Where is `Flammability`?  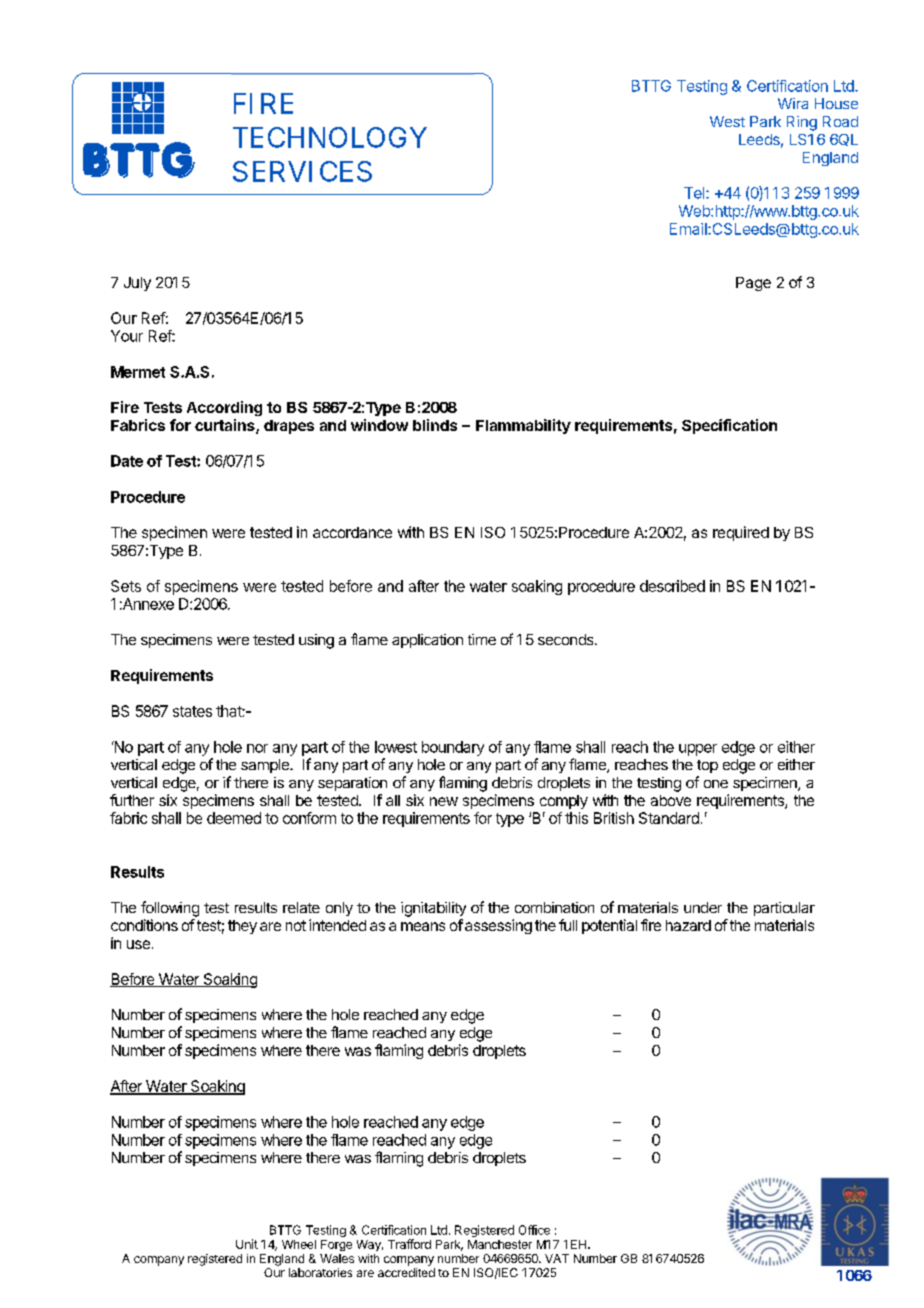 Flammability is located at coordinates (523, 426).
